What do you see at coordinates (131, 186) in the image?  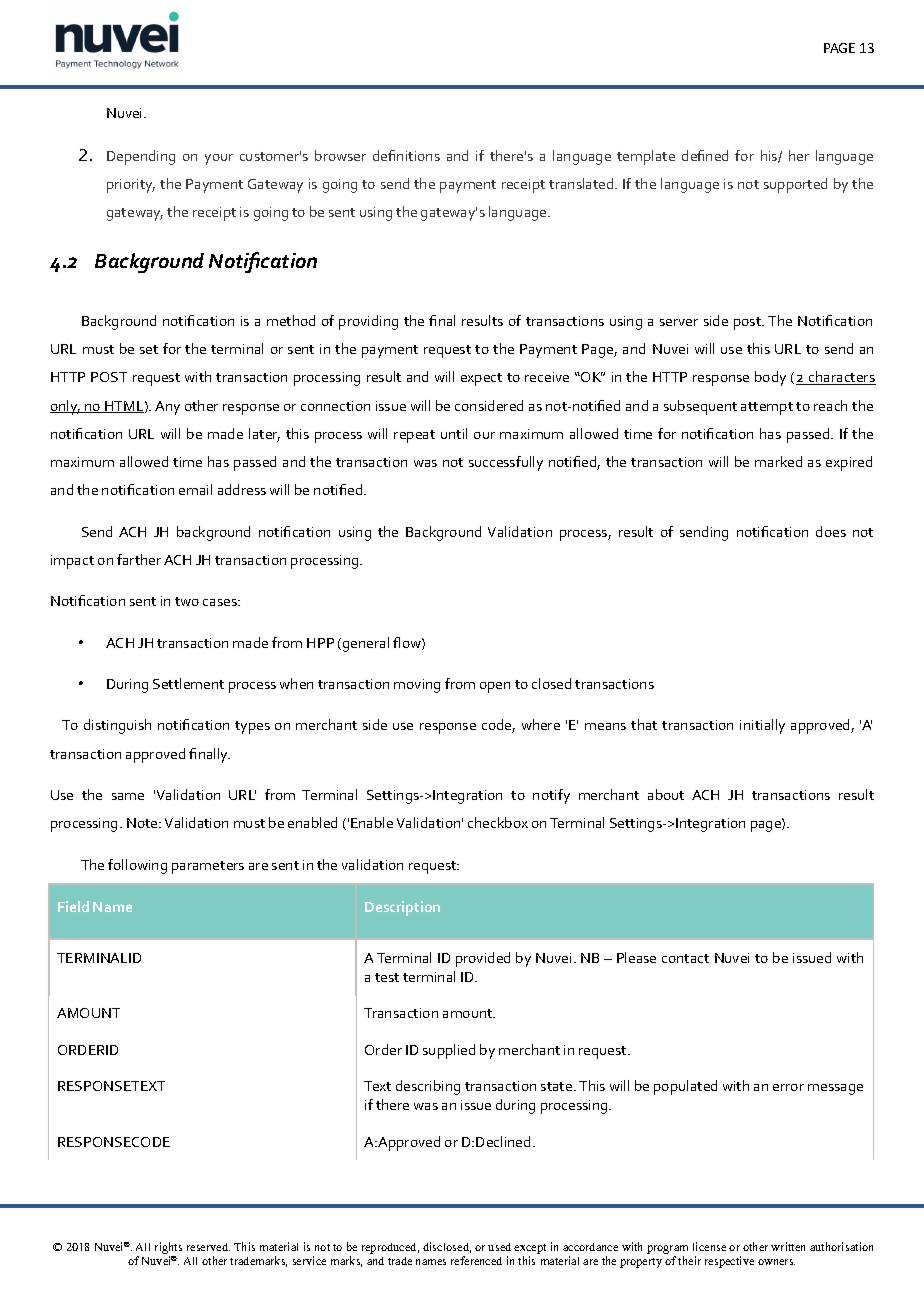 I see `priority` at bounding box center [131, 186].
